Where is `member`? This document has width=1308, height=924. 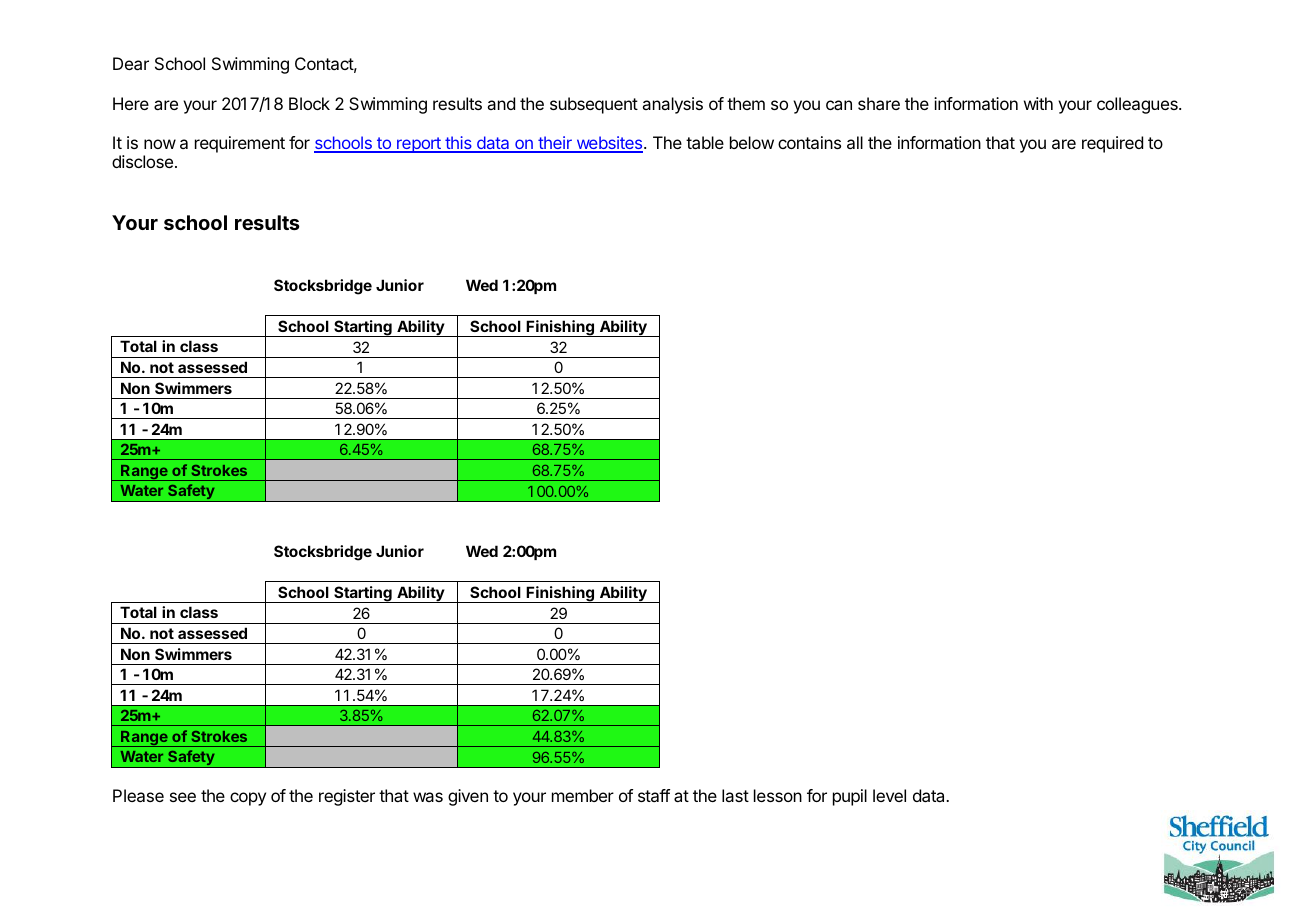
member is located at coordinates (583, 795).
